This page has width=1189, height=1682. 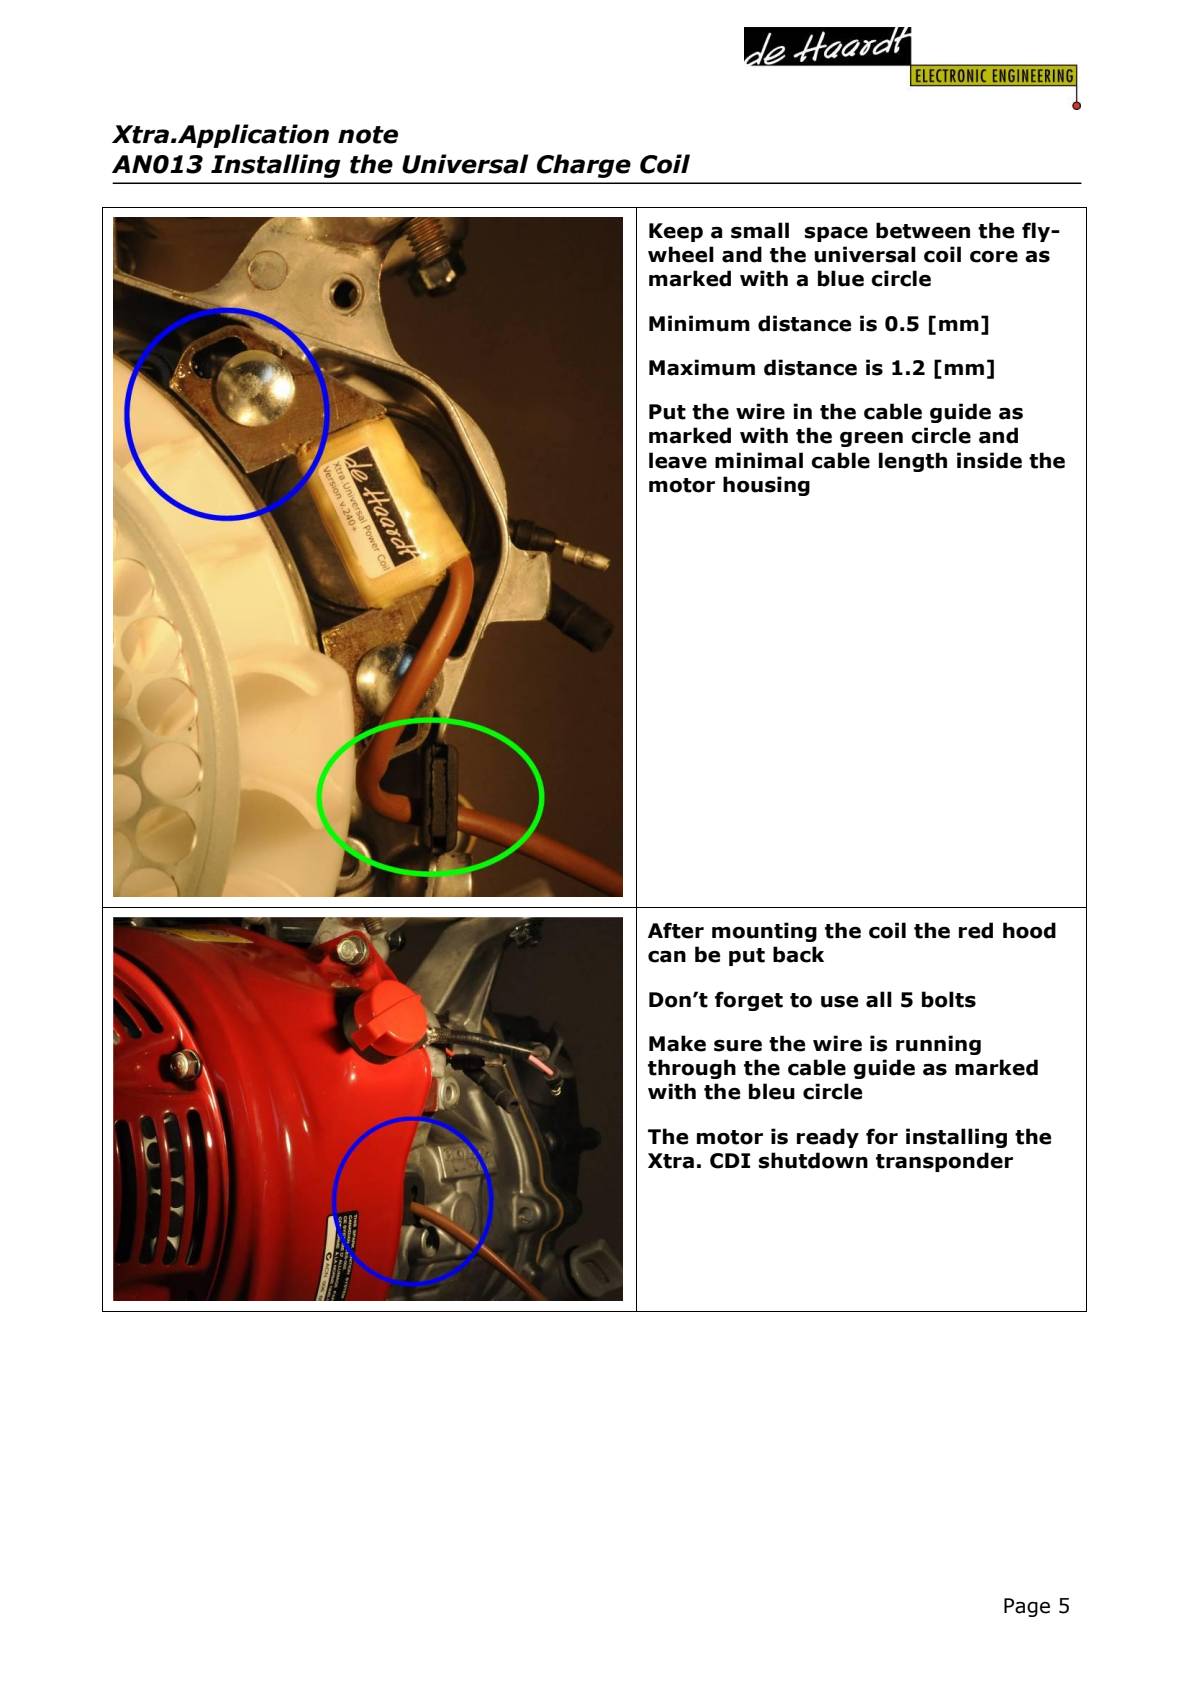 What do you see at coordinates (368, 135) in the page?
I see `note` at bounding box center [368, 135].
